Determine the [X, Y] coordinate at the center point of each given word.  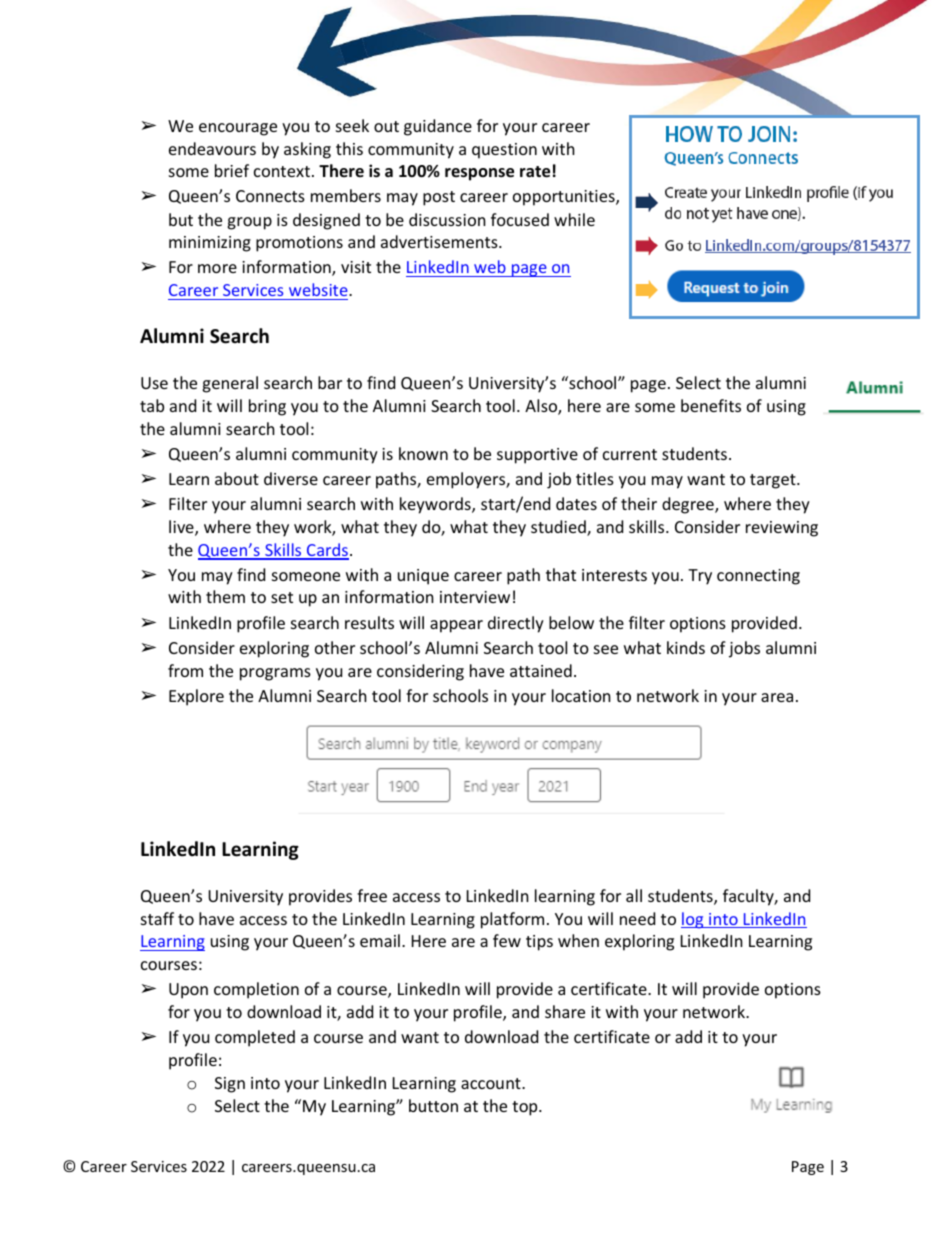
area [777, 697]
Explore [196, 697]
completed [255, 1038]
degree [689, 505]
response [479, 174]
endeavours [212, 148]
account [492, 1083]
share [565, 1011]
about [237, 478]
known [423, 453]
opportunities [565, 198]
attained [541, 670]
